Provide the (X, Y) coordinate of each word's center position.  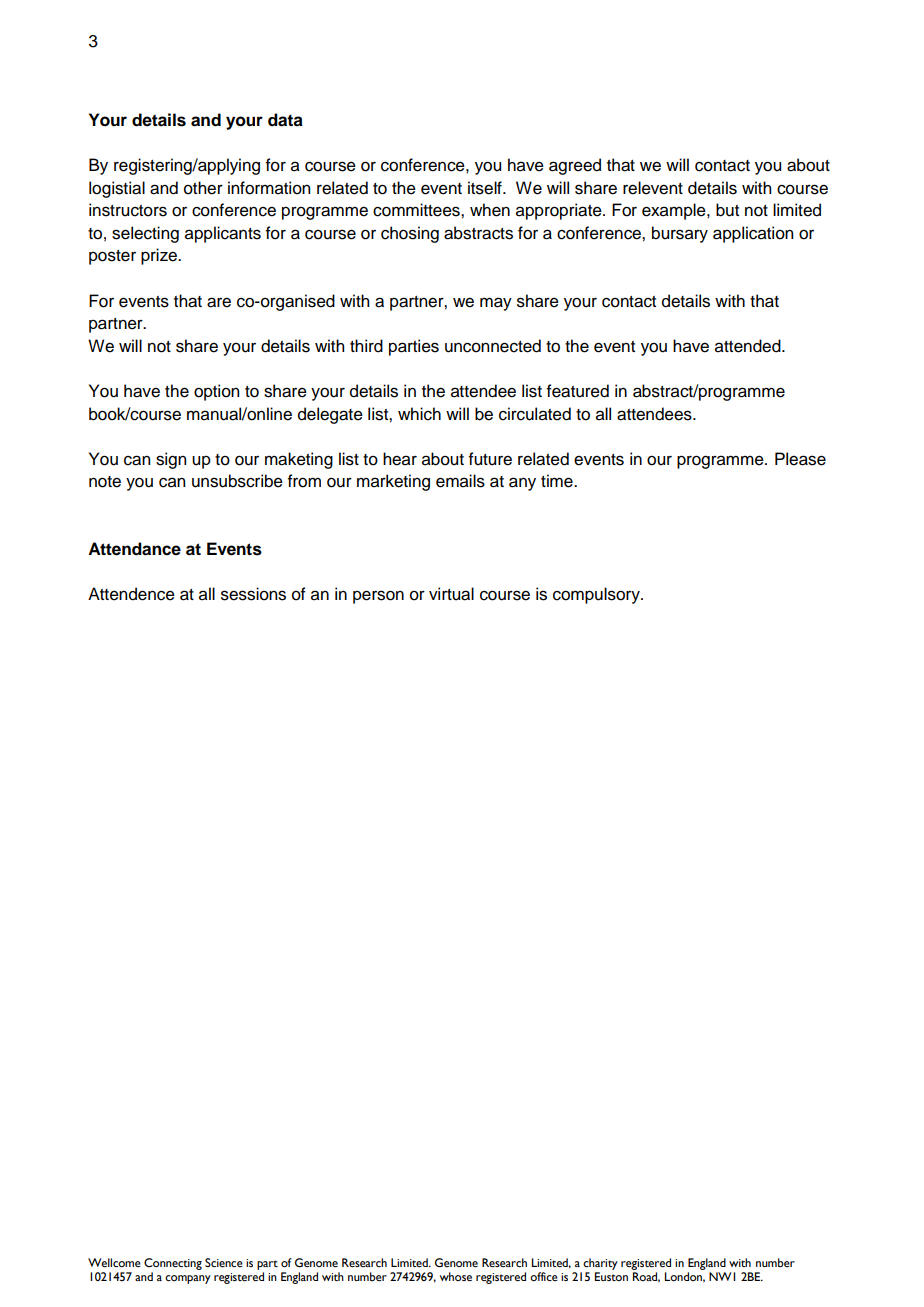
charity (600, 1264)
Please (800, 459)
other (203, 188)
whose (456, 1277)
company (188, 1279)
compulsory (597, 595)
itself (486, 188)
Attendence (131, 594)
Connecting (173, 1264)
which (419, 414)
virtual (451, 594)
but (727, 210)
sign (171, 460)
